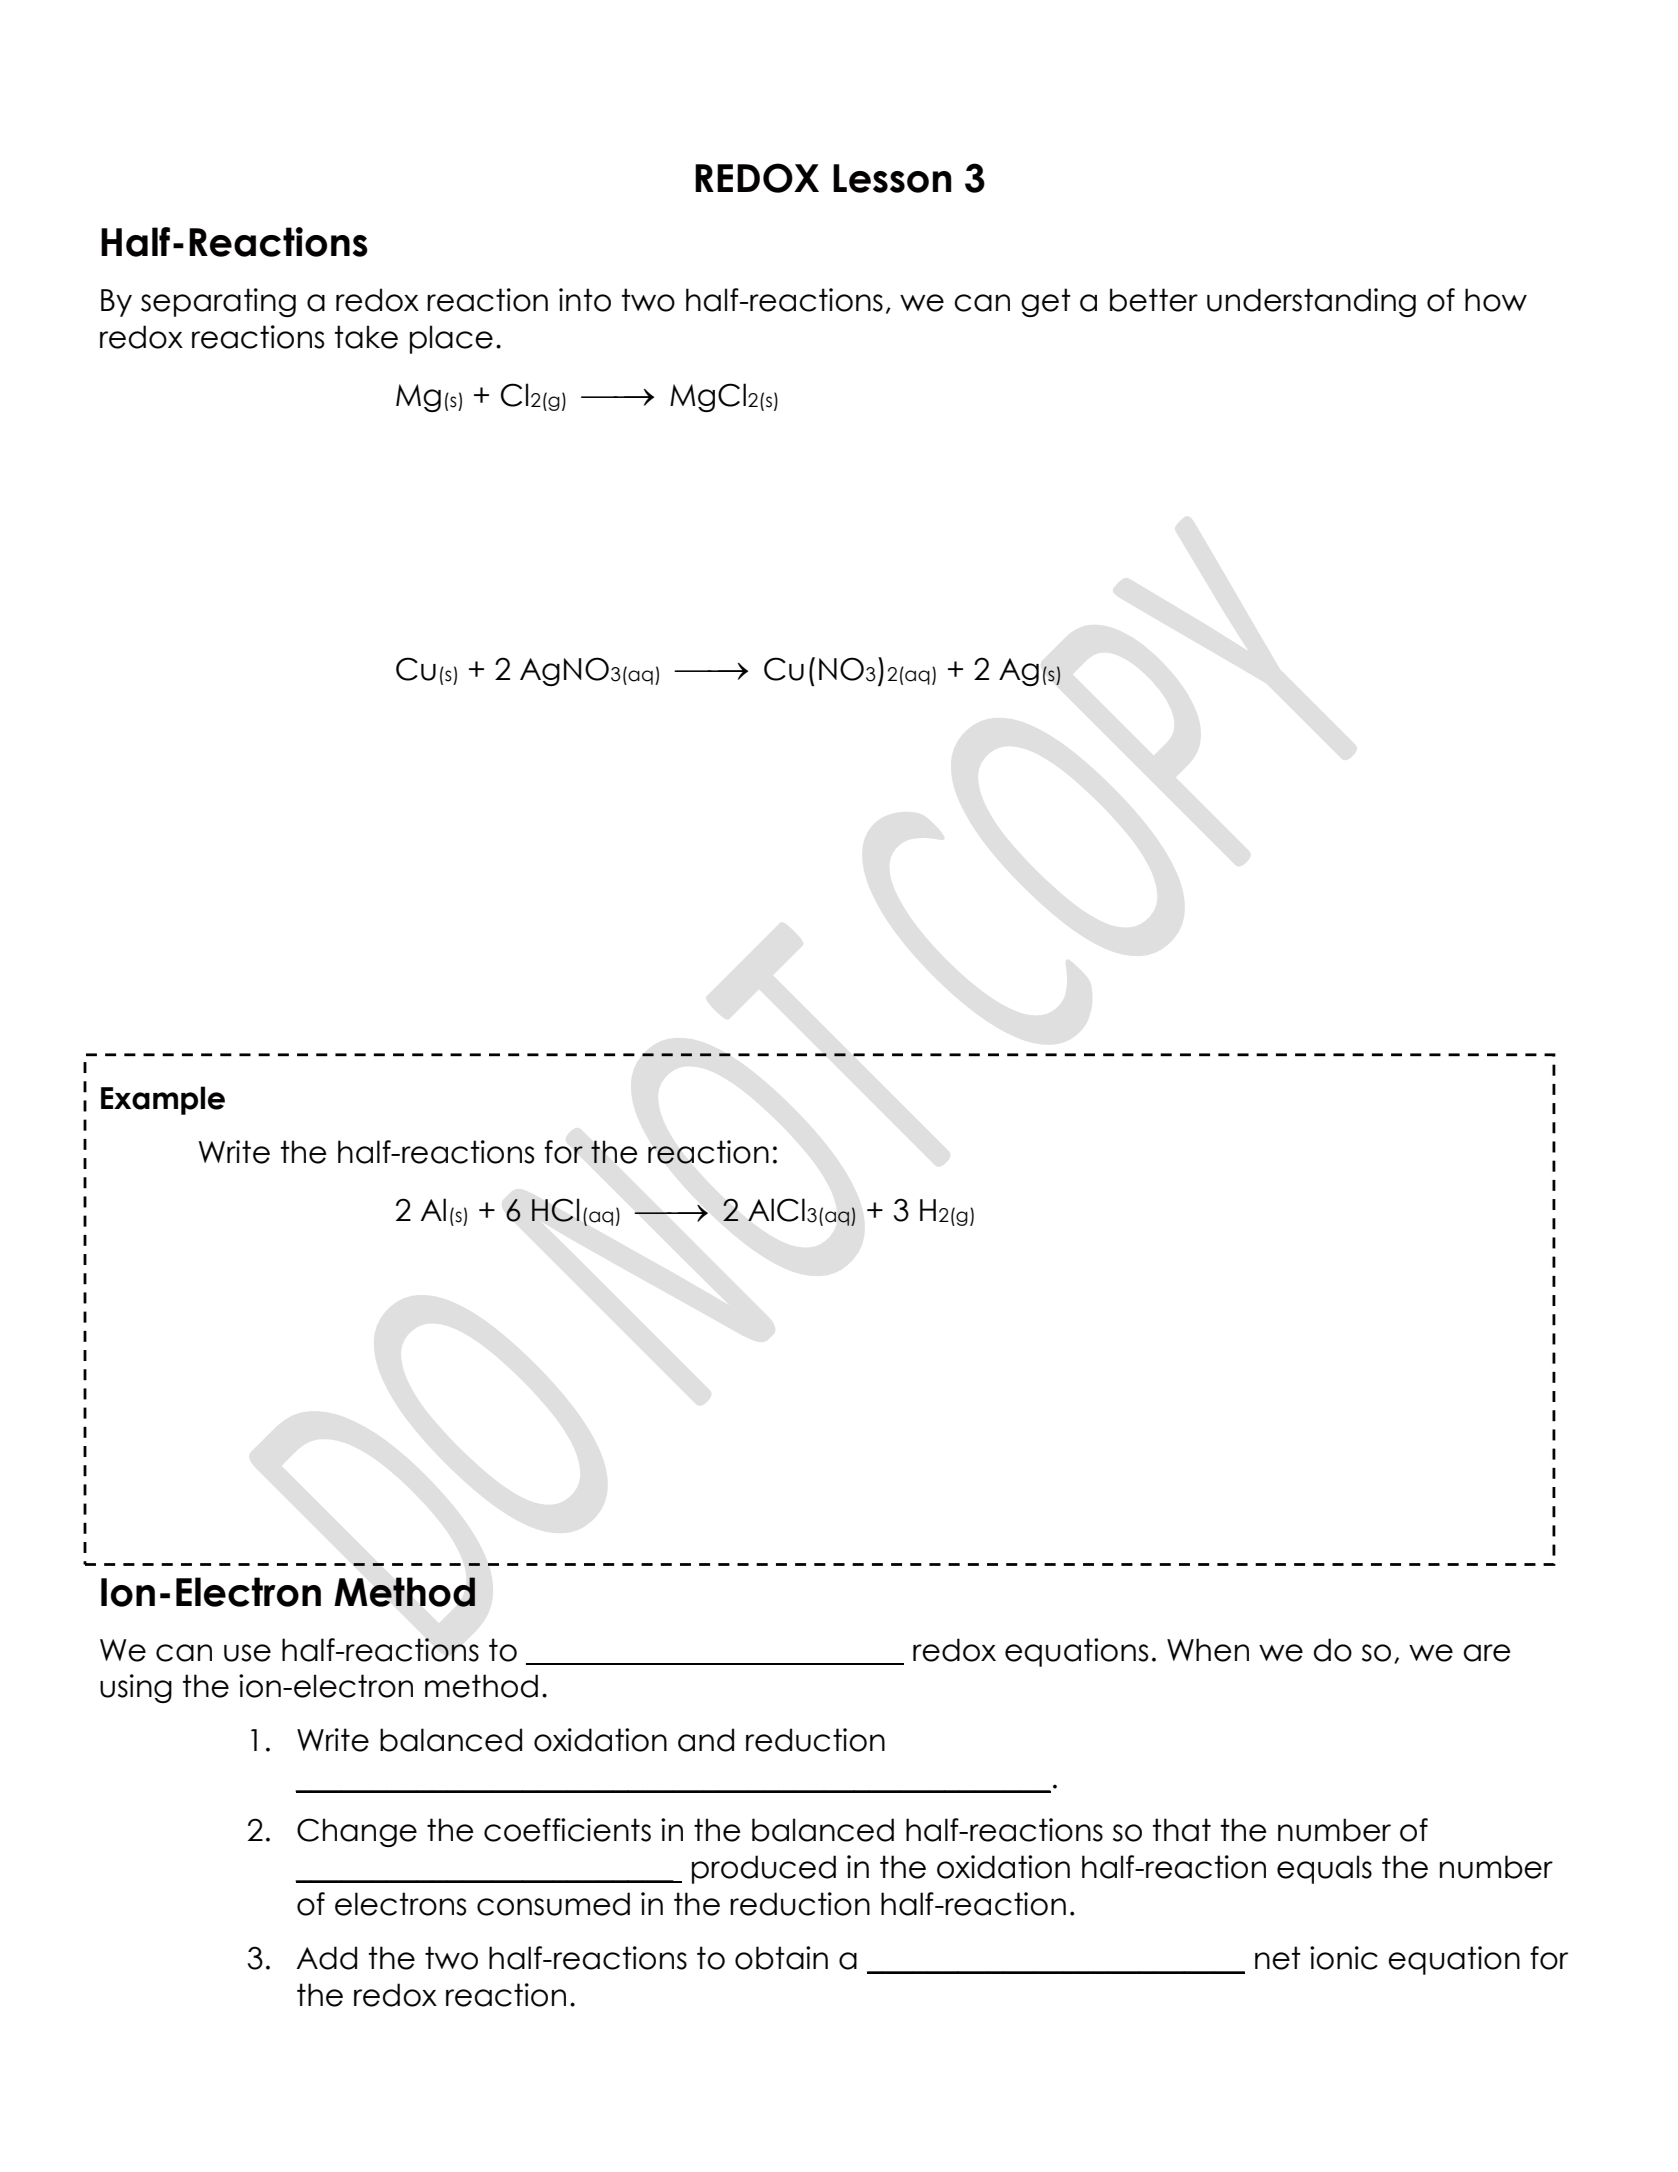 The image size is (1678, 2172). I want to click on get, so click(1046, 302).
